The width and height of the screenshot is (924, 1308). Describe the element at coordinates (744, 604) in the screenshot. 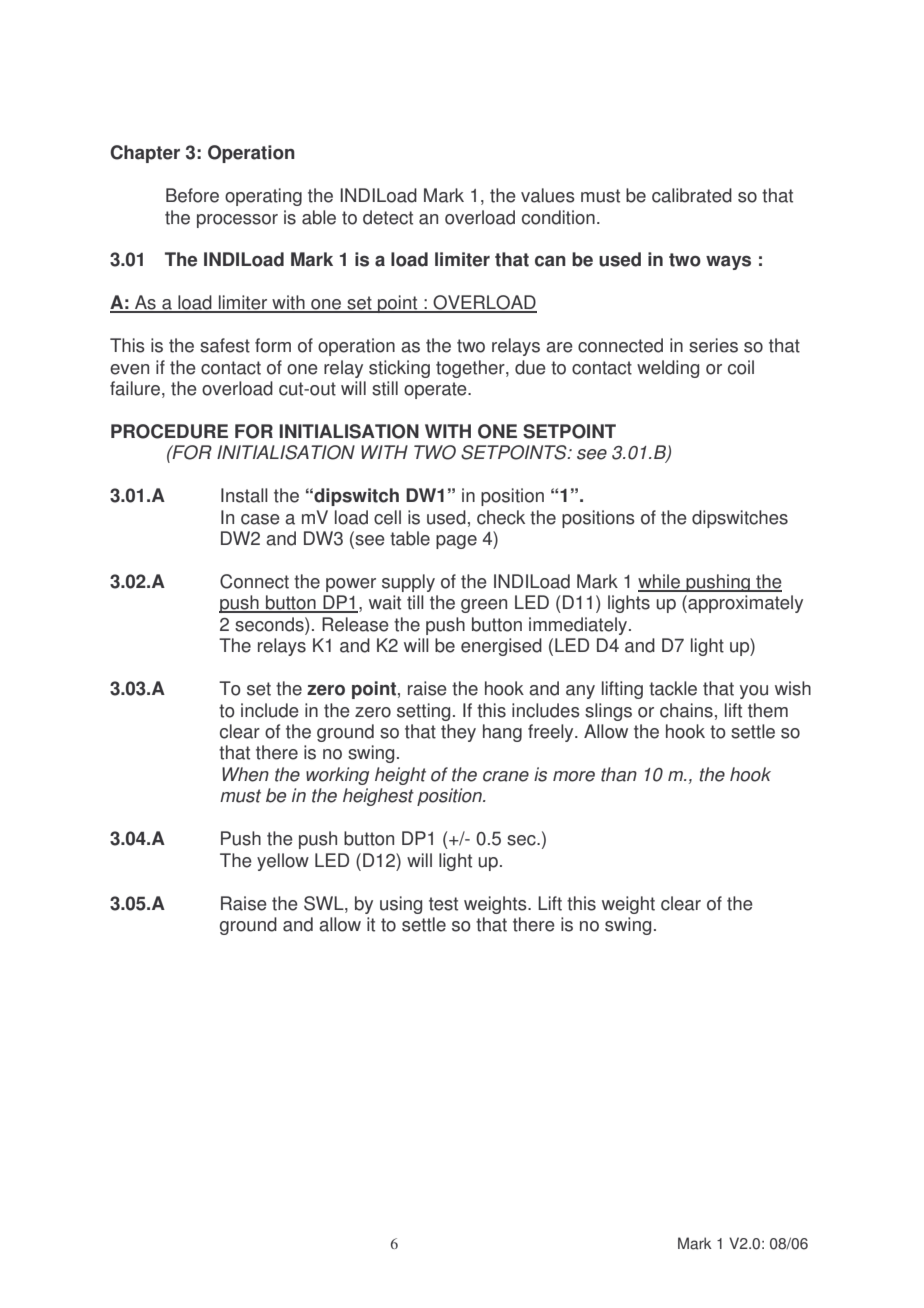

I see `approximately` at that location.
